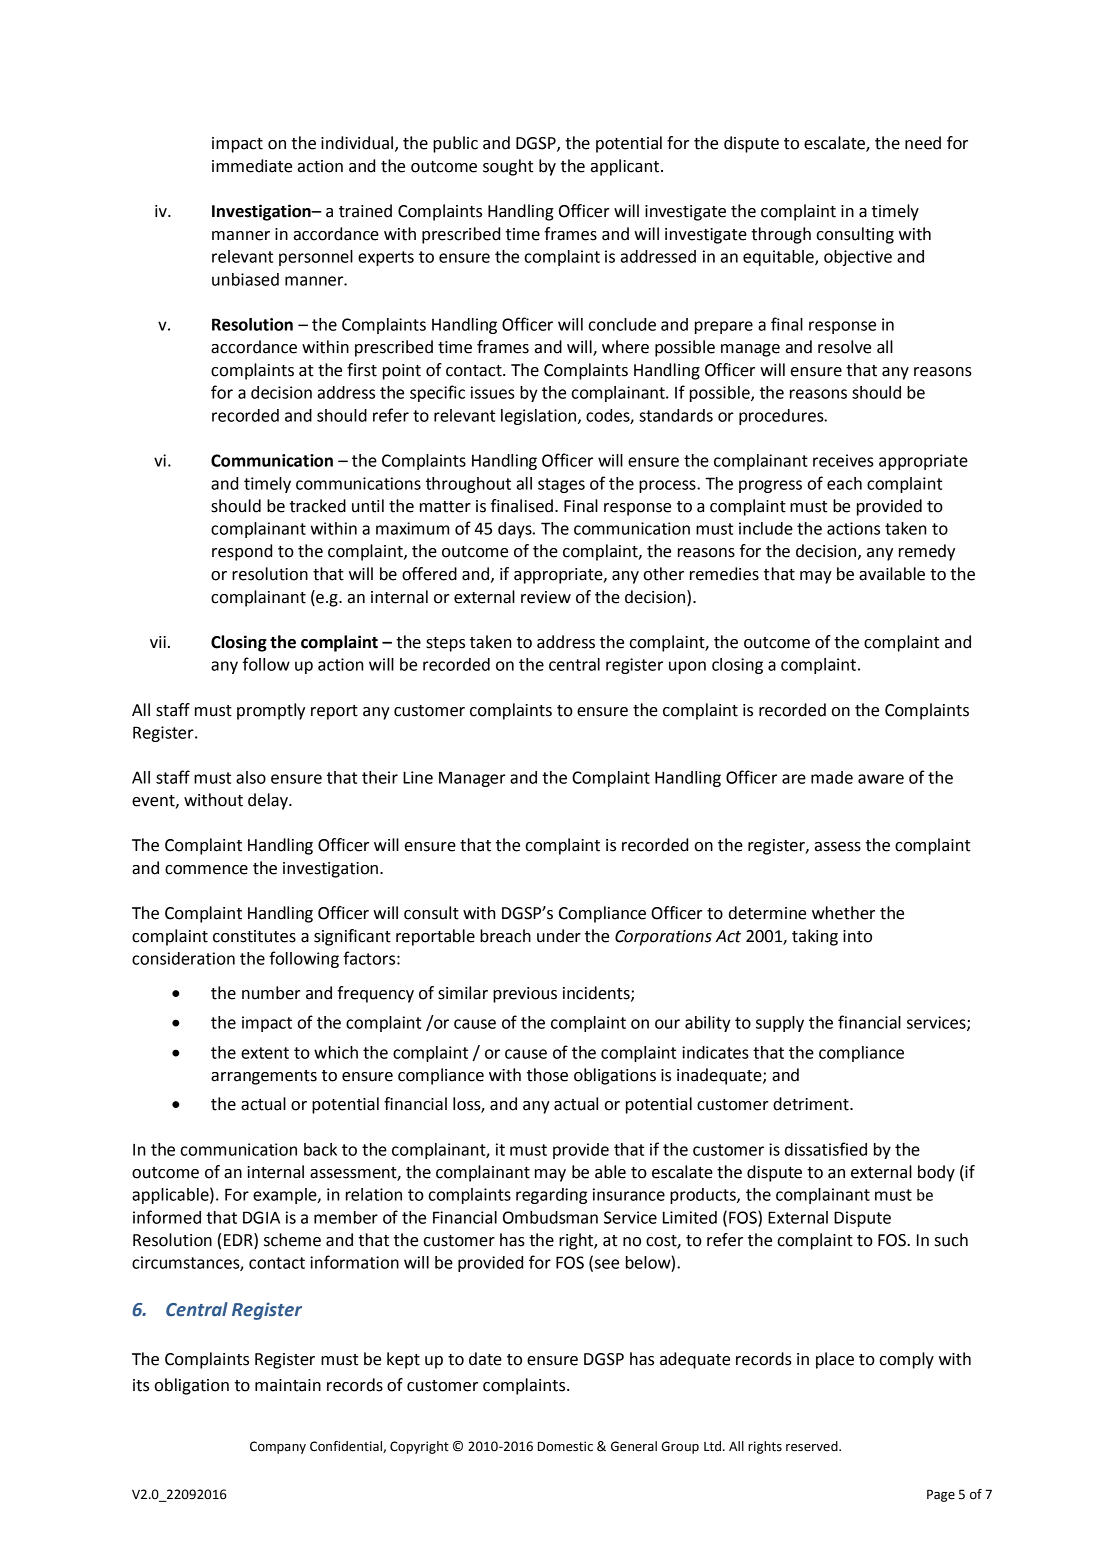  Describe the element at coordinates (252, 166) in the screenshot. I see `immediate` at that location.
